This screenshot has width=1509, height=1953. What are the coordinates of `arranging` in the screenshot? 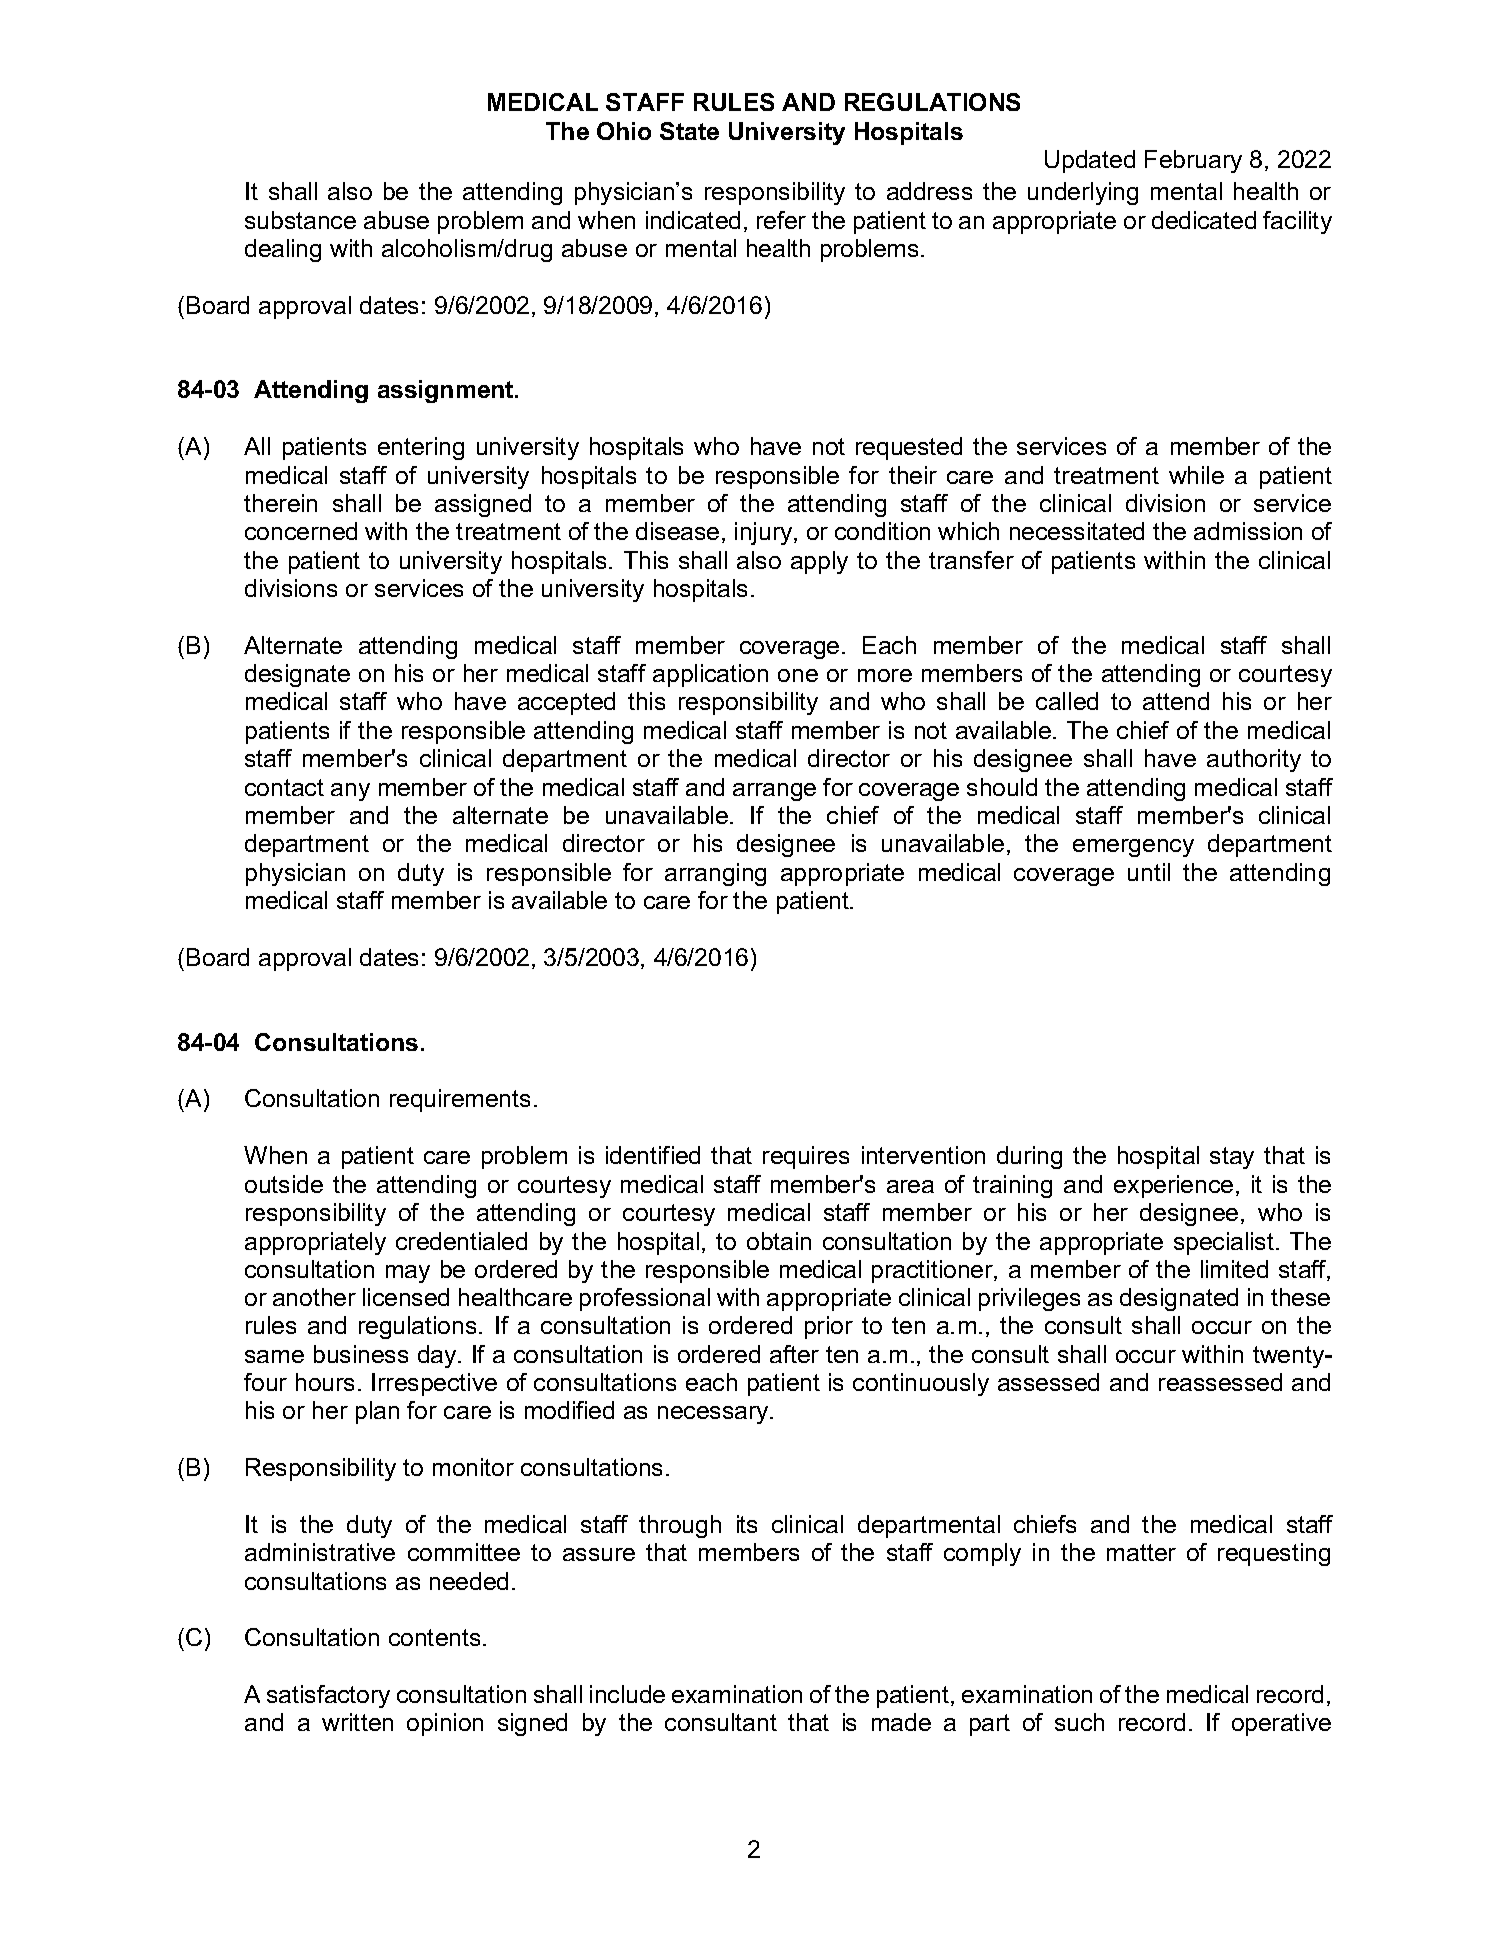 It's located at (715, 874).
